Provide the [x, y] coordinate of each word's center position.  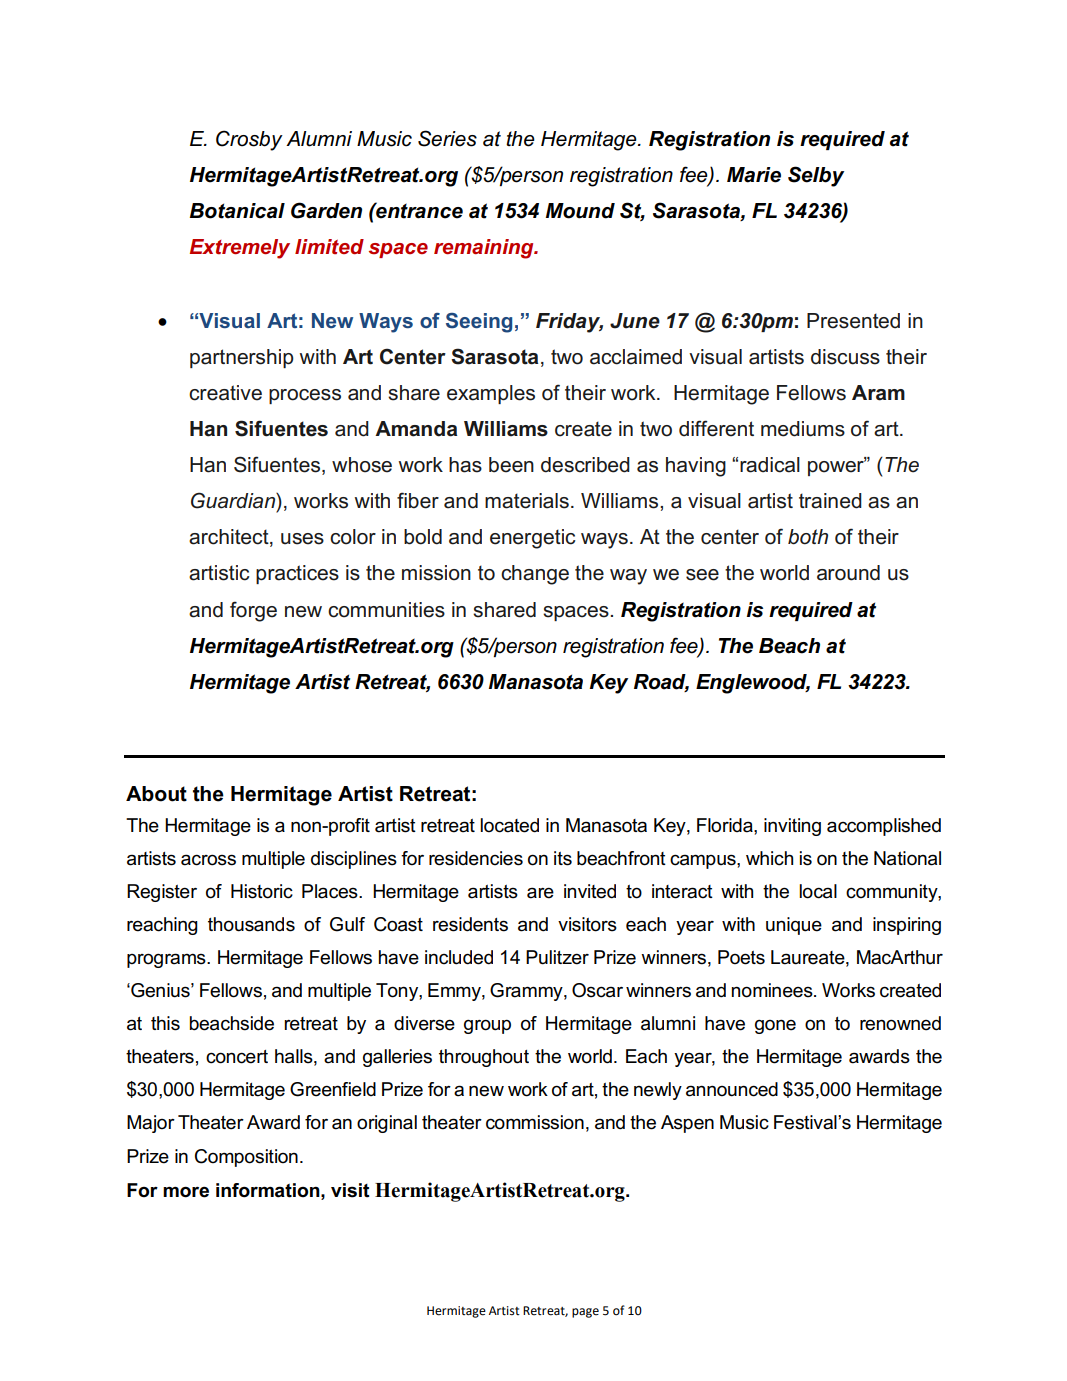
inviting [792, 827]
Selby [816, 176]
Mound [580, 211]
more [186, 1192]
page [585, 1313]
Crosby [249, 140]
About [156, 794]
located [509, 825]
